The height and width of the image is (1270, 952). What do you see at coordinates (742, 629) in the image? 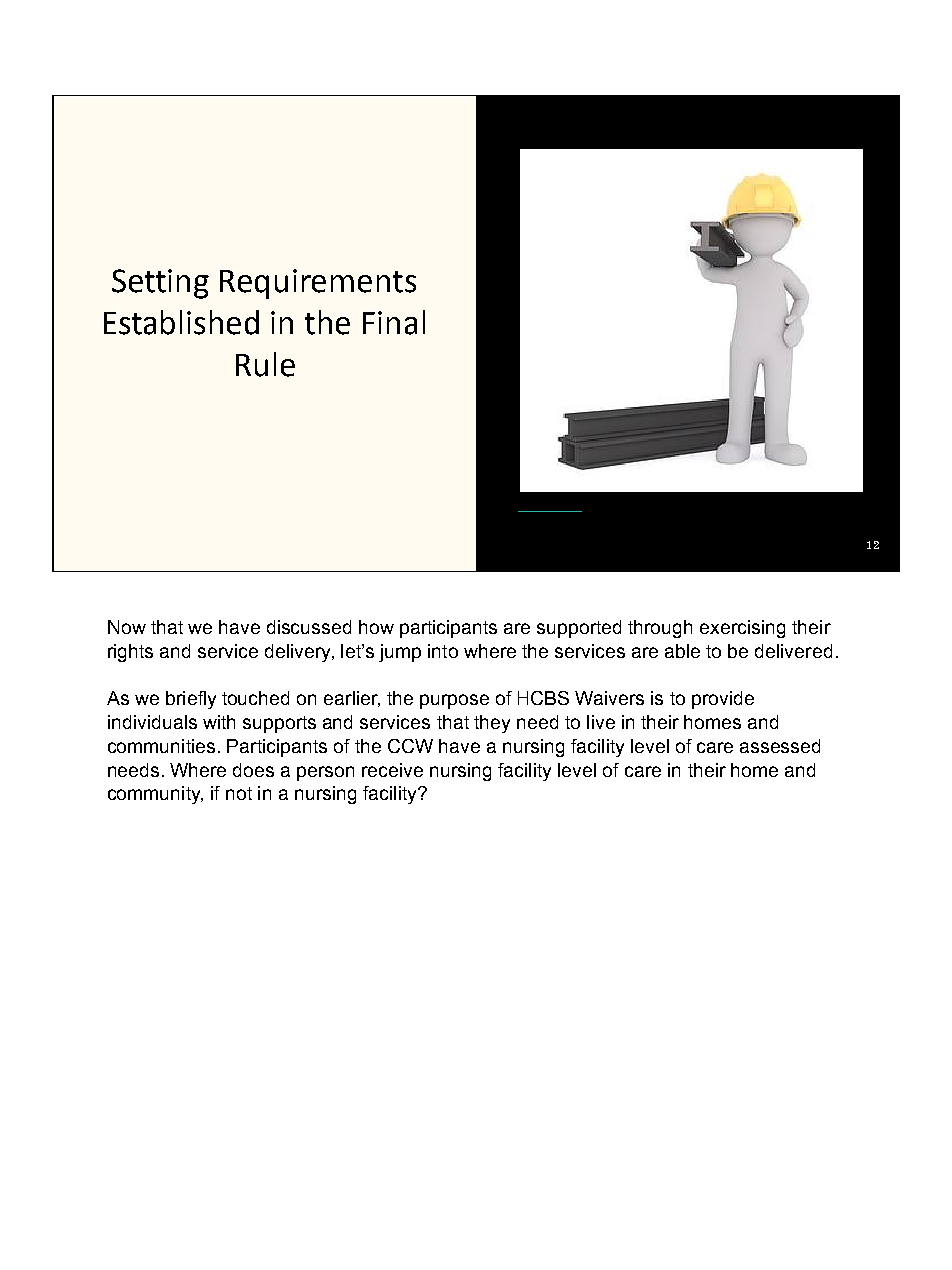
I see `exercising` at bounding box center [742, 629].
